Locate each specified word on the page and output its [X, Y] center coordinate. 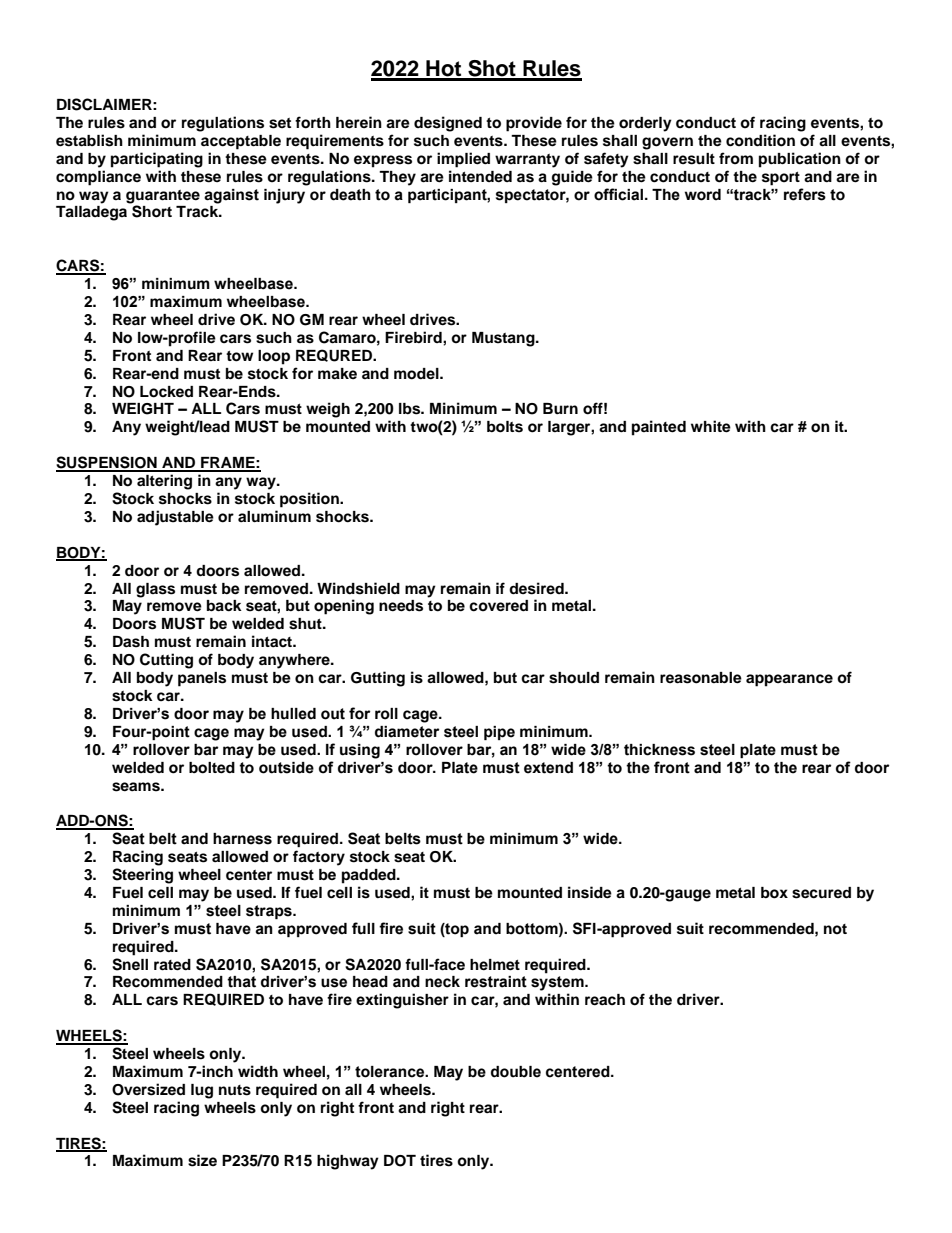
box [774, 893]
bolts [505, 427]
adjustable [175, 518]
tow [239, 356]
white [711, 426]
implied [463, 160]
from [736, 158]
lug [202, 1091]
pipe [499, 733]
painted [659, 428]
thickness [659, 750]
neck [442, 982]
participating [157, 160]
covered [498, 606]
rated [172, 965]
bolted [212, 768]
